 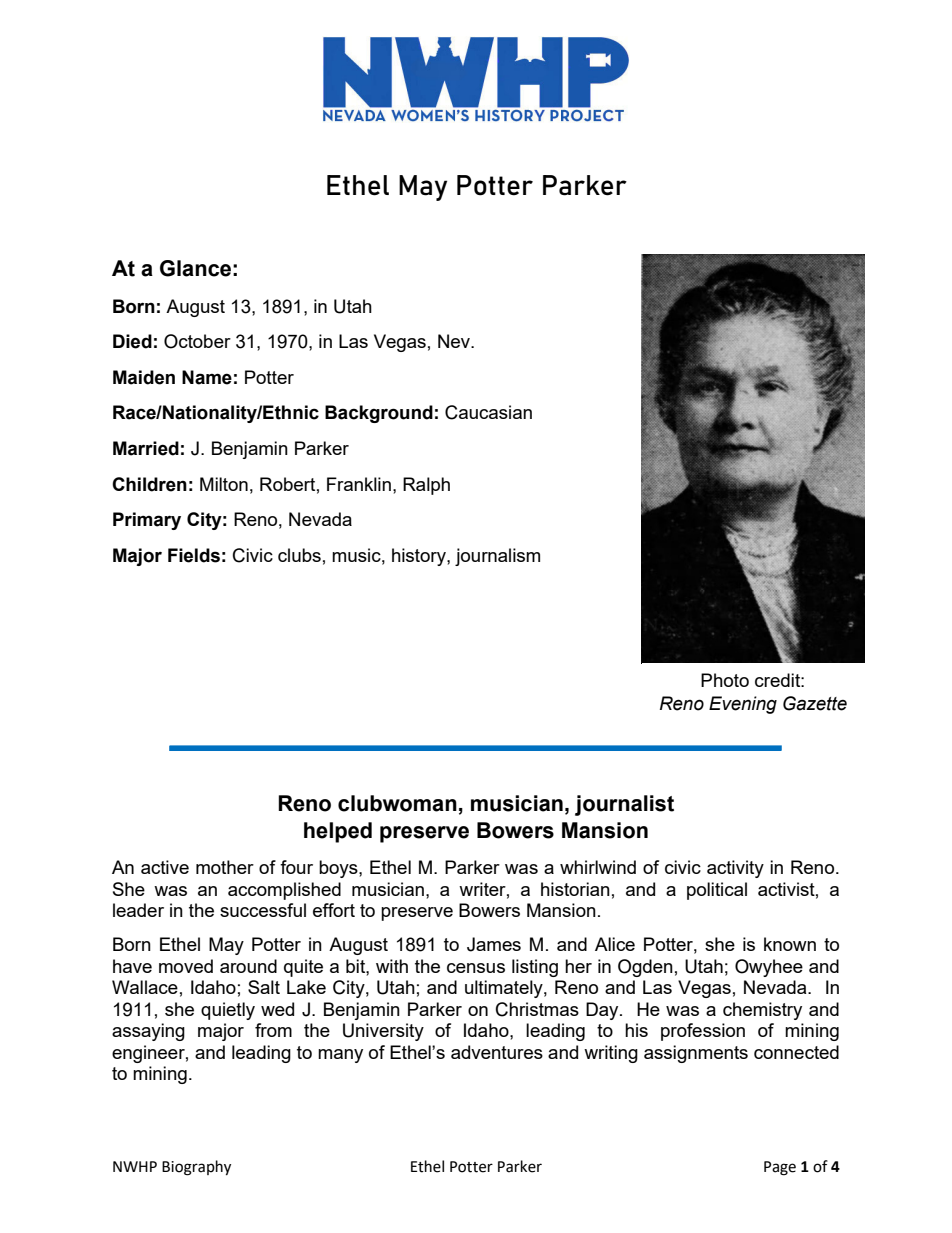 What do you see at coordinates (497, 557) in the screenshot?
I see `journalism` at bounding box center [497, 557].
